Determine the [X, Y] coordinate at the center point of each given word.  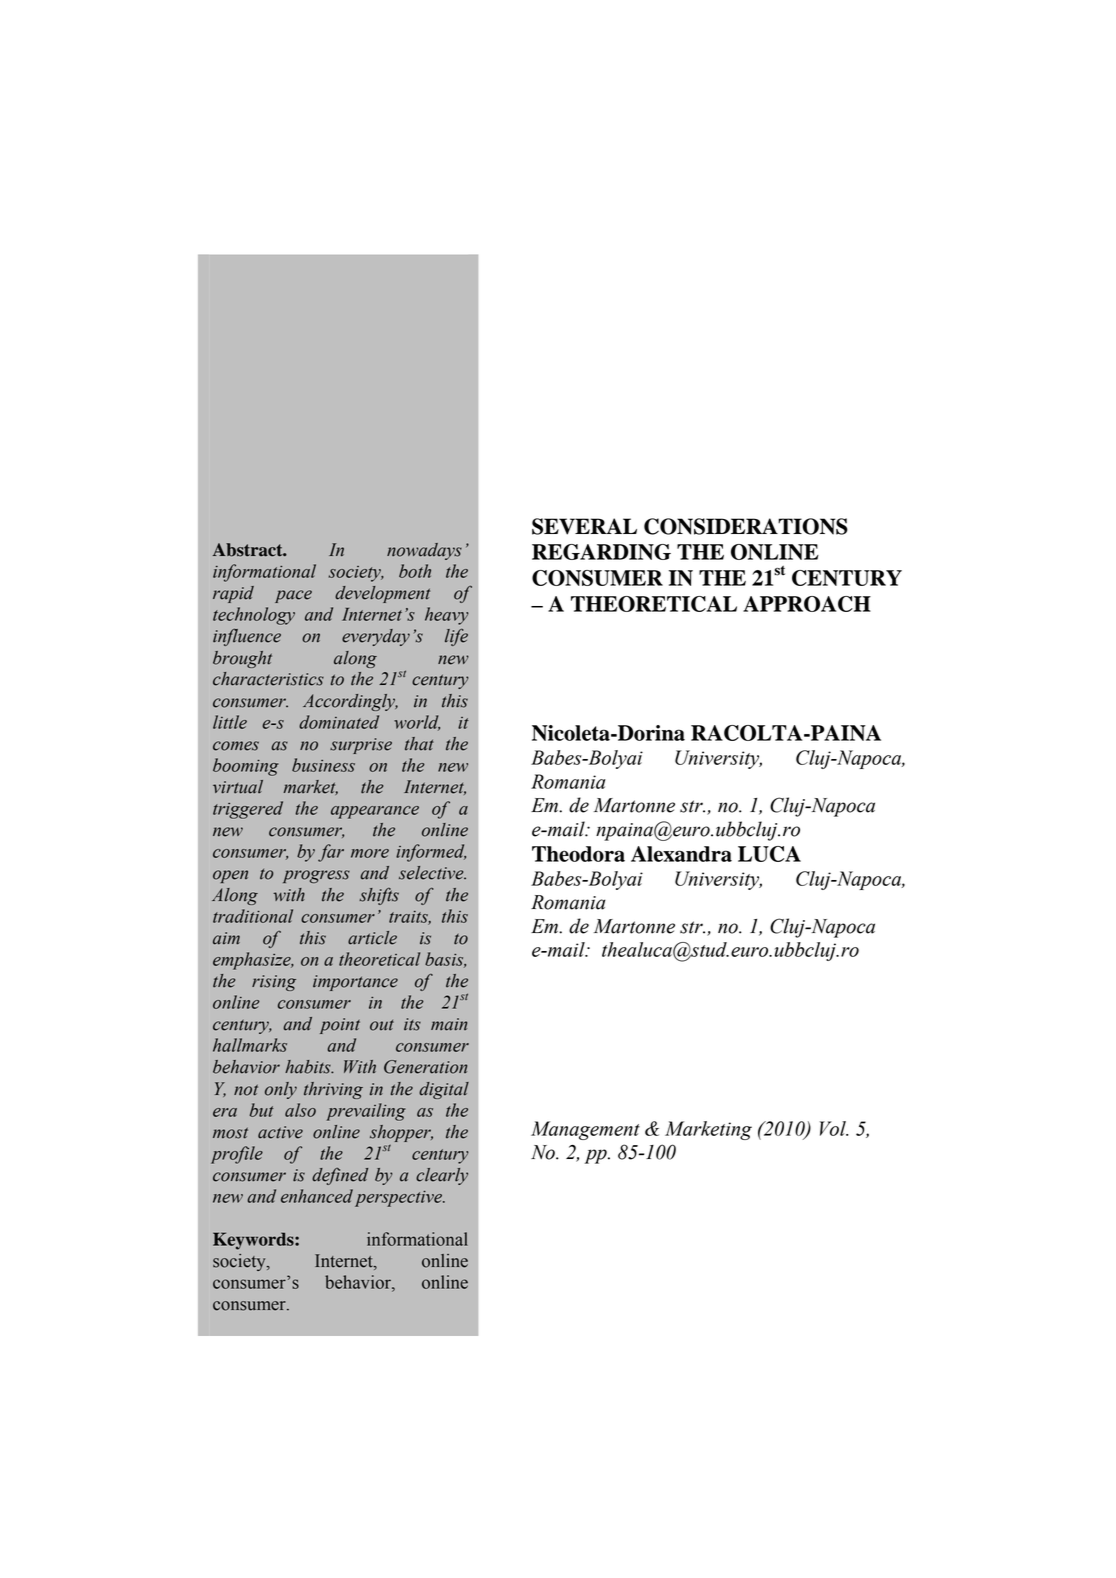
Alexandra [681, 854]
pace [293, 596]
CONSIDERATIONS [746, 526]
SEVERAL [584, 526]
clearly [442, 1176]
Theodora [578, 854]
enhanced [317, 1196]
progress [316, 876]
